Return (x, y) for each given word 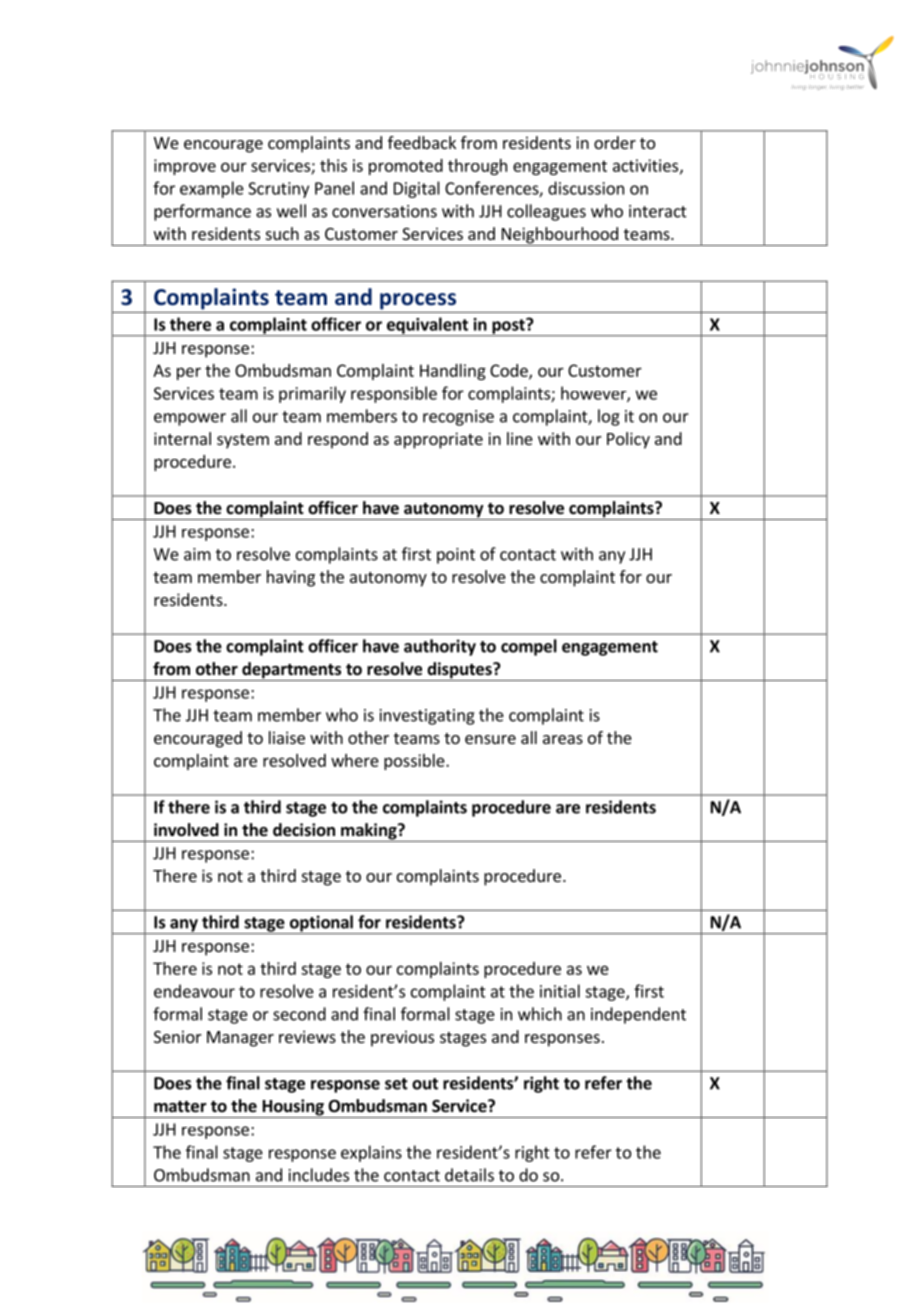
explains (371, 1153)
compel (529, 647)
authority (440, 647)
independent (638, 1015)
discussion (586, 188)
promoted (406, 167)
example (212, 189)
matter (180, 1107)
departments (292, 671)
